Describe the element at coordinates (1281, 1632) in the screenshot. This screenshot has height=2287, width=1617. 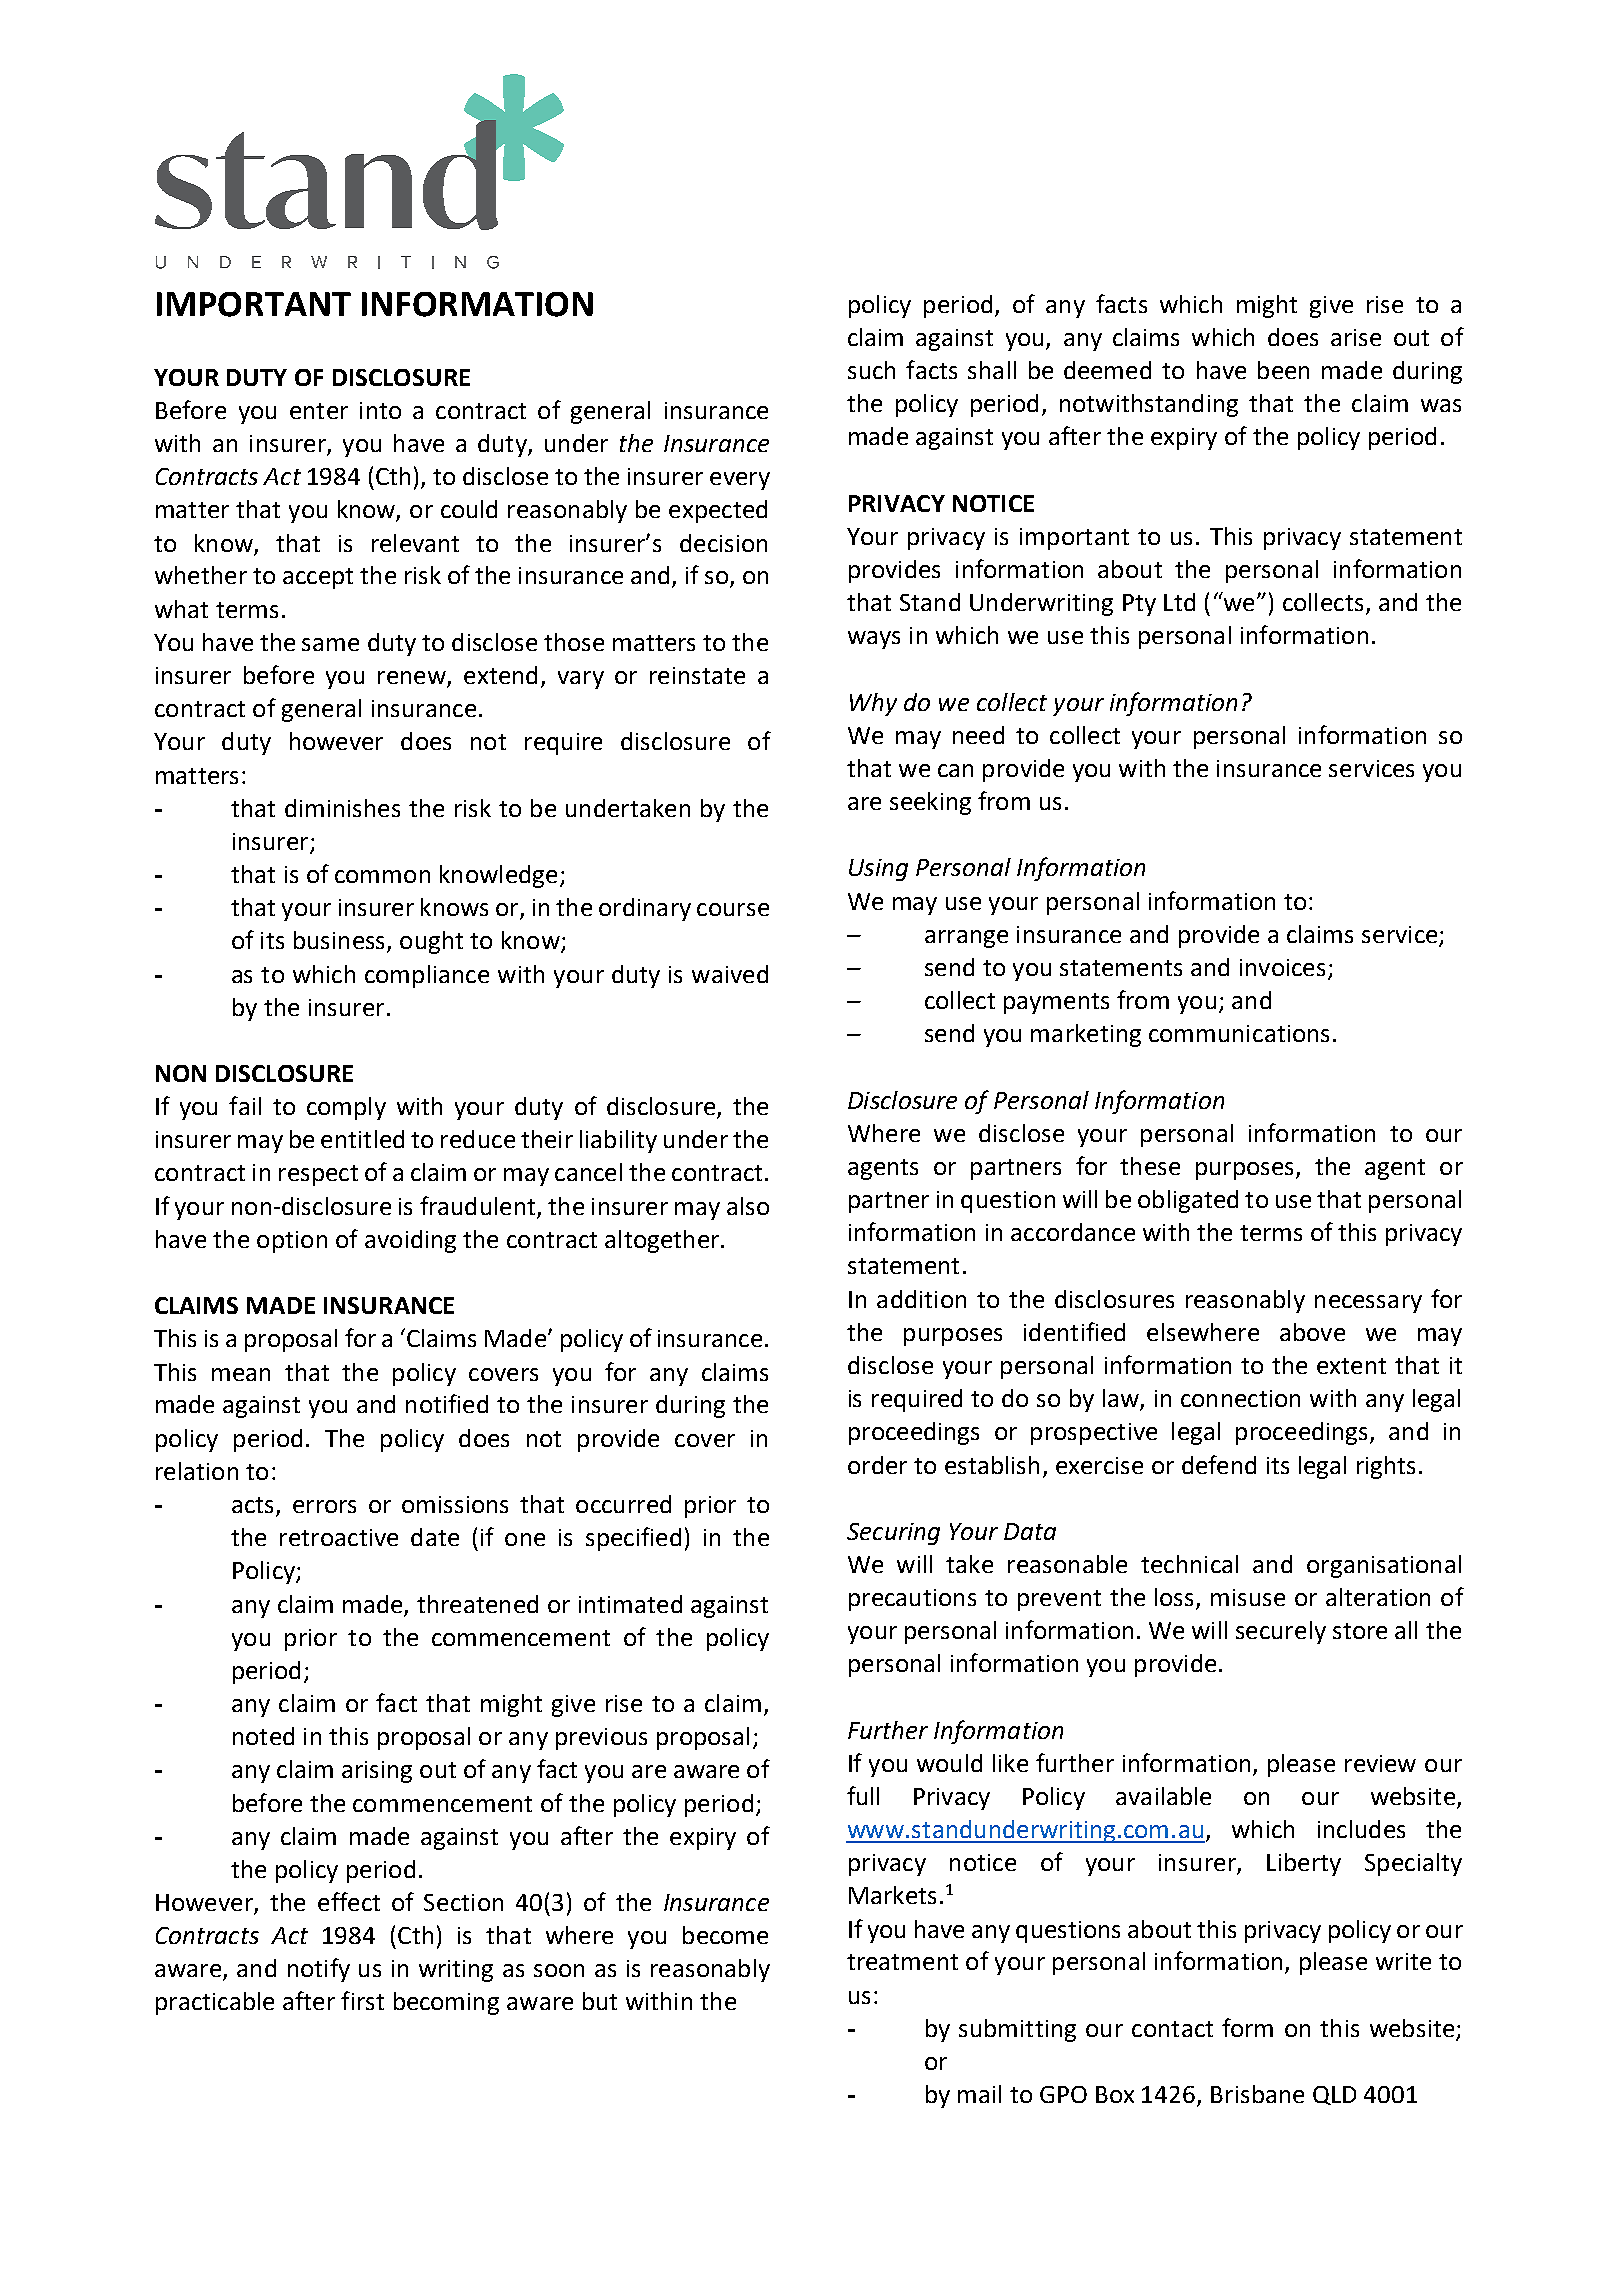
I see `securely` at that location.
